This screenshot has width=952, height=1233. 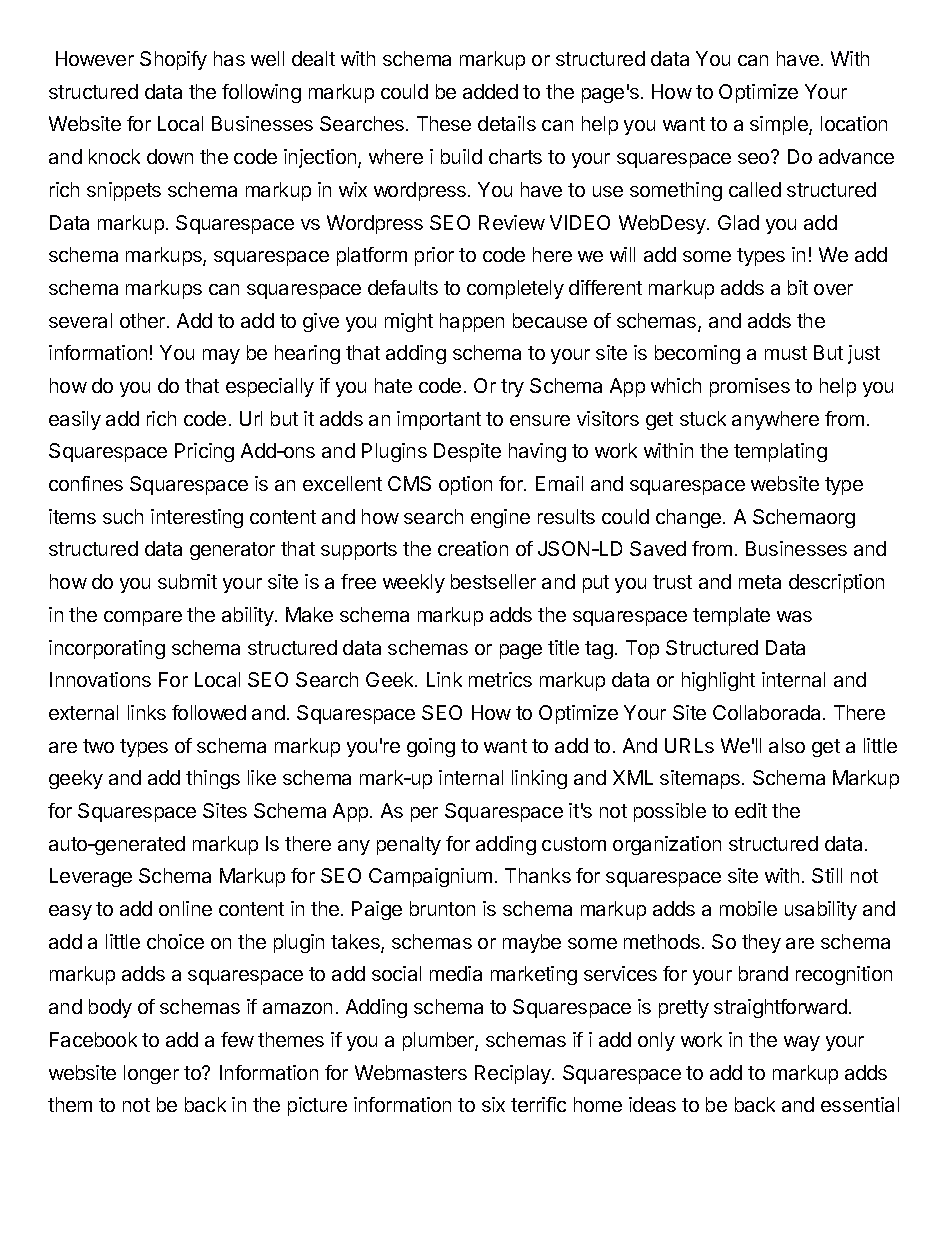 I want to click on interesting, so click(x=197, y=518).
